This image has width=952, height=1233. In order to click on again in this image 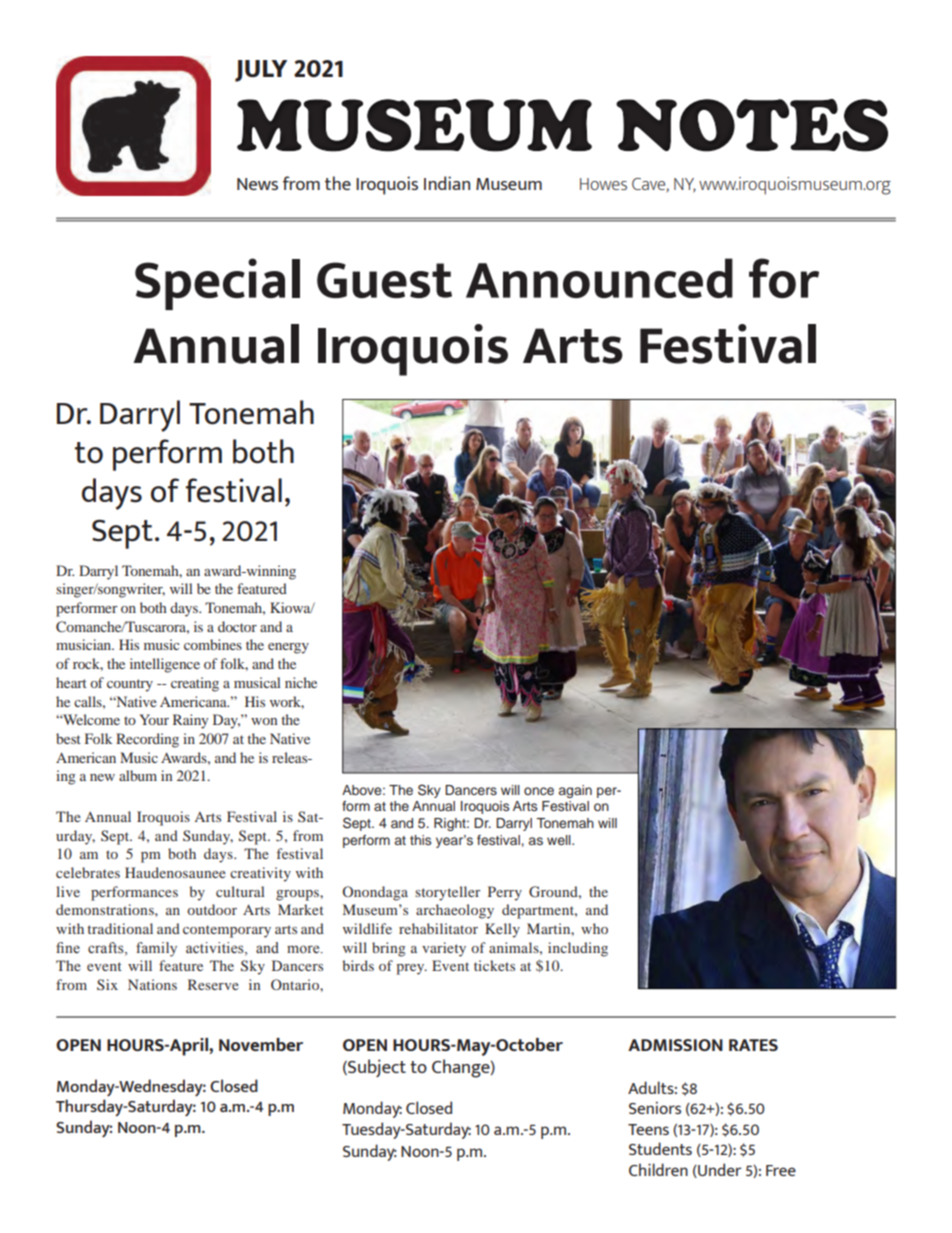, I will do `click(575, 791)`.
